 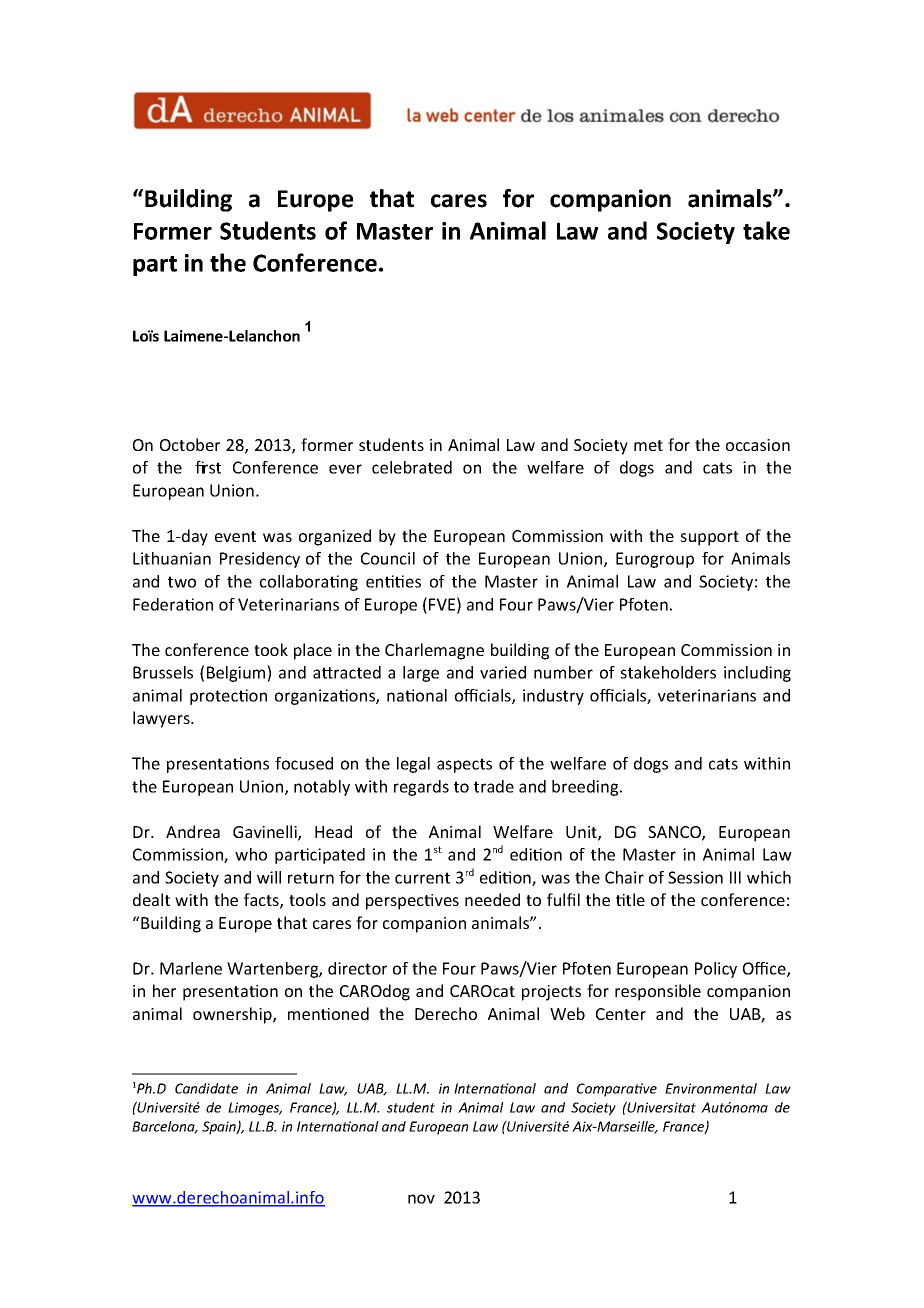 I want to click on Session, so click(x=695, y=877).
